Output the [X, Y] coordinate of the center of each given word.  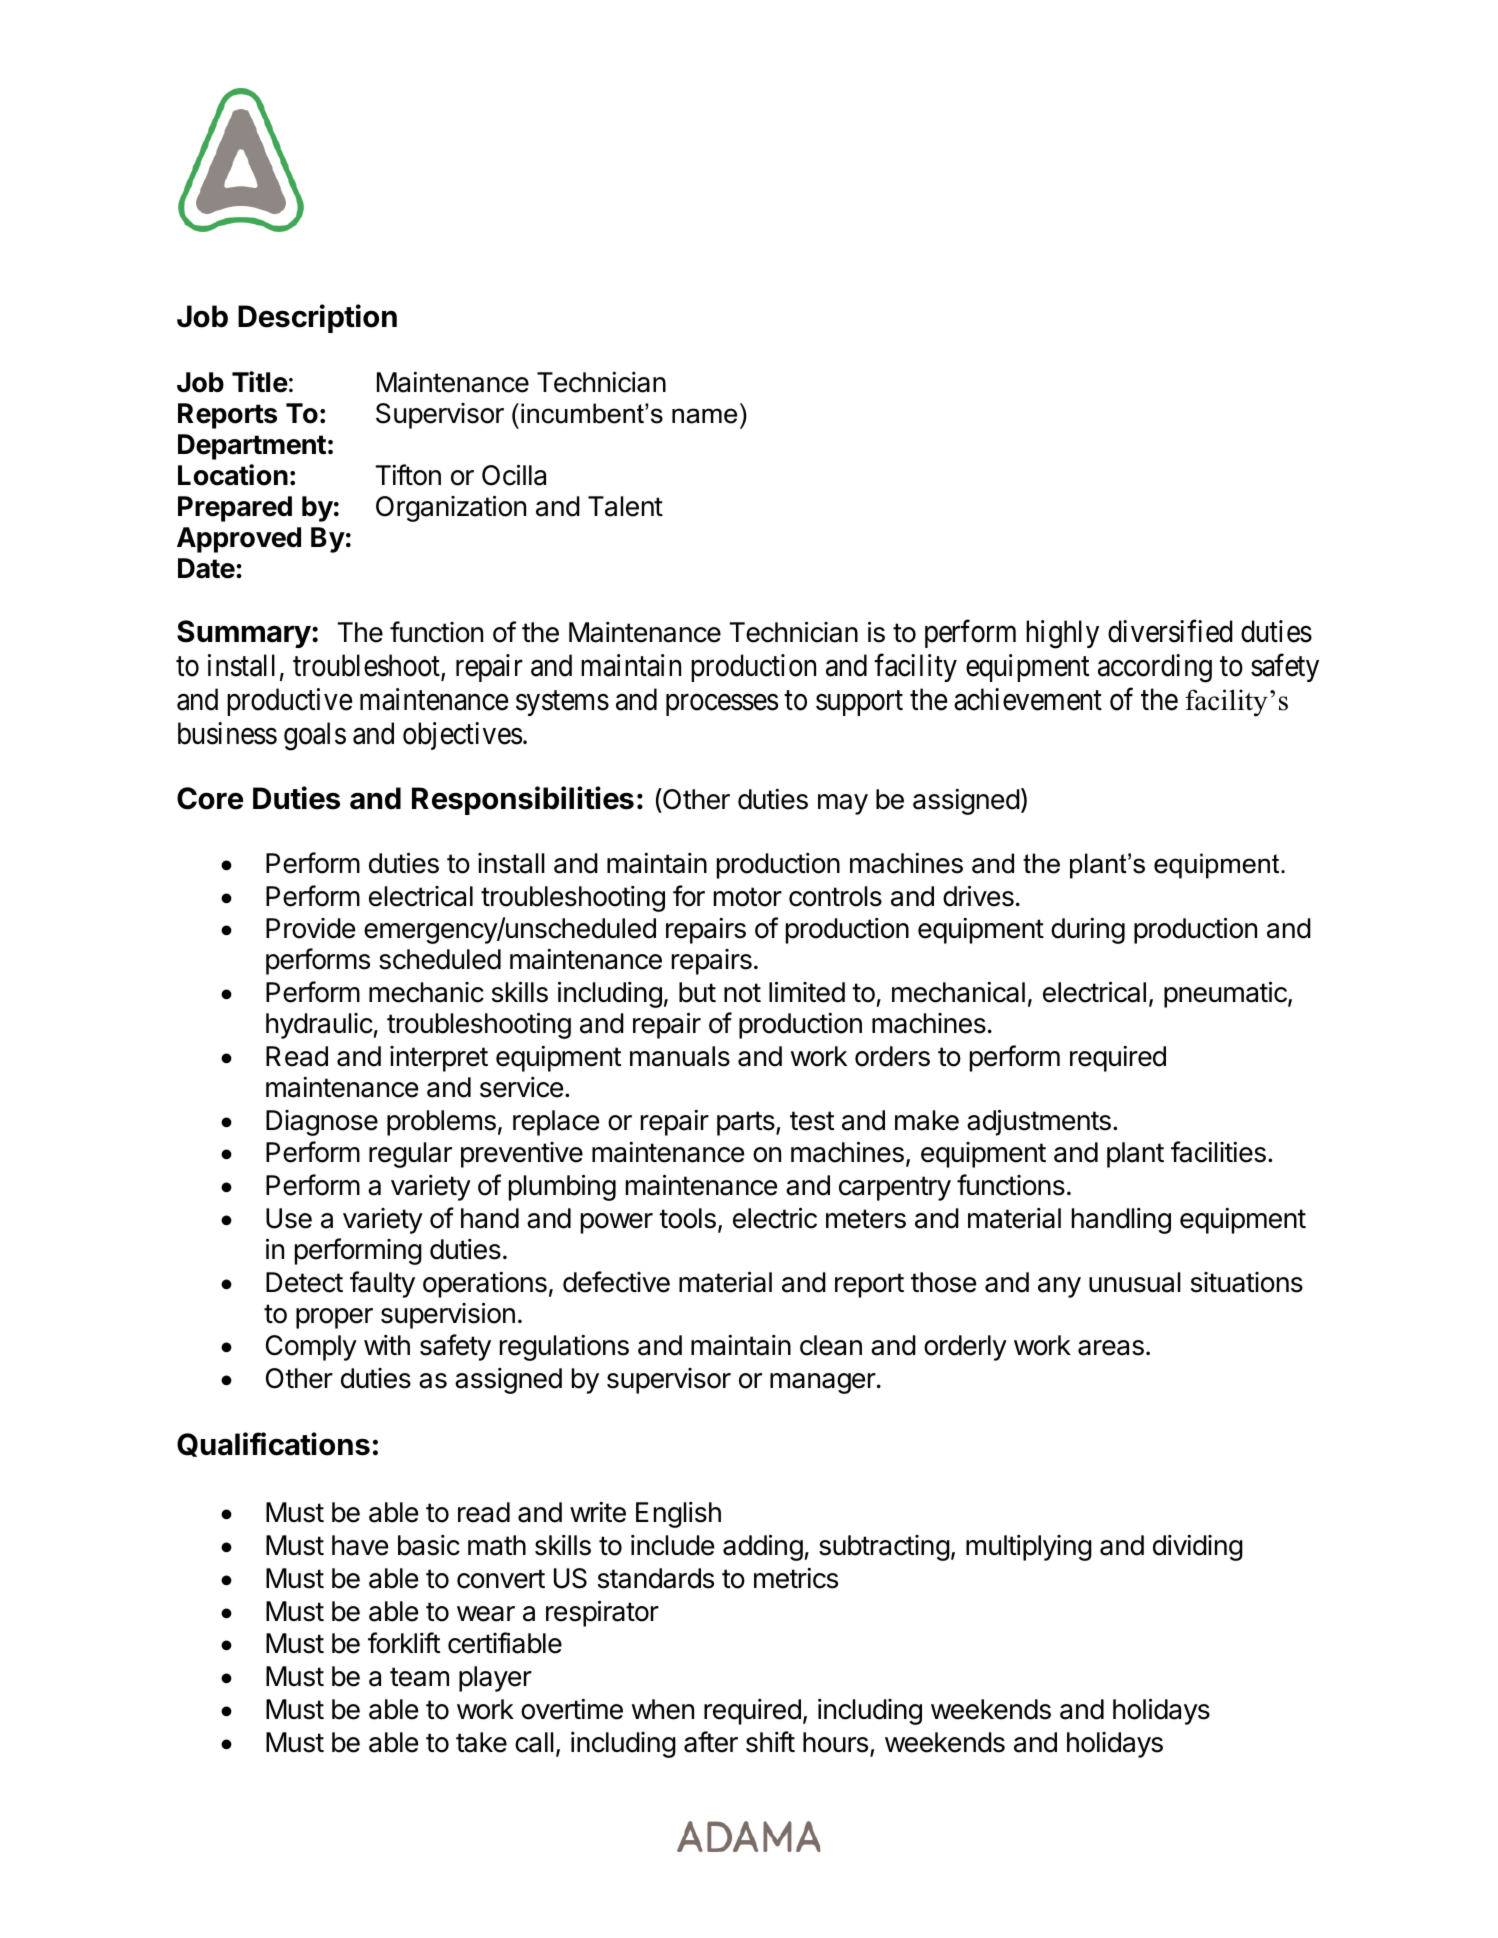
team [419, 1677]
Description [317, 318]
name [704, 416]
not [742, 993]
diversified [1170, 631]
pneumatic [1226, 994]
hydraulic [319, 1026]
